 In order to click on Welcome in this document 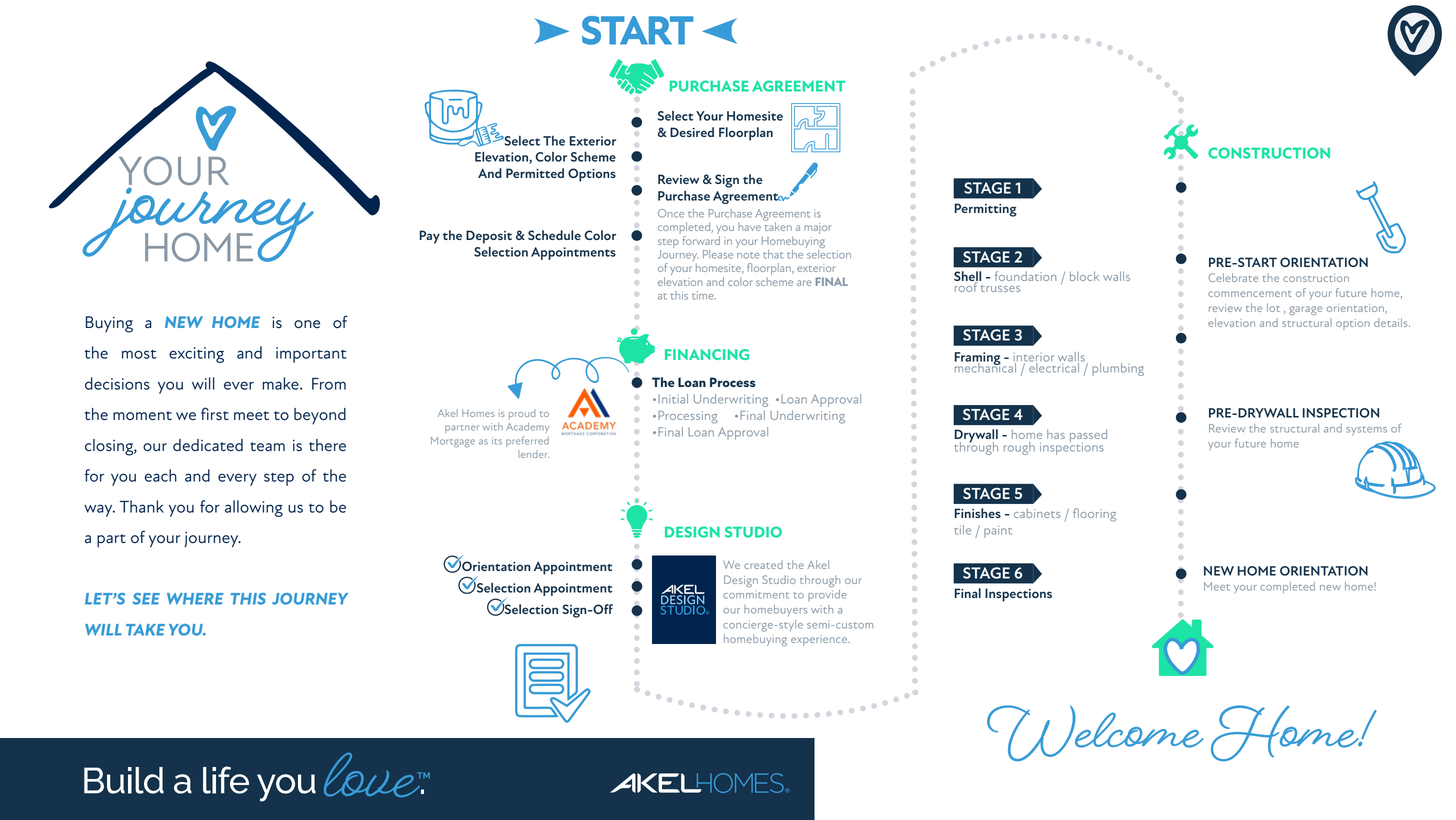, I will do `click(1095, 733)`.
